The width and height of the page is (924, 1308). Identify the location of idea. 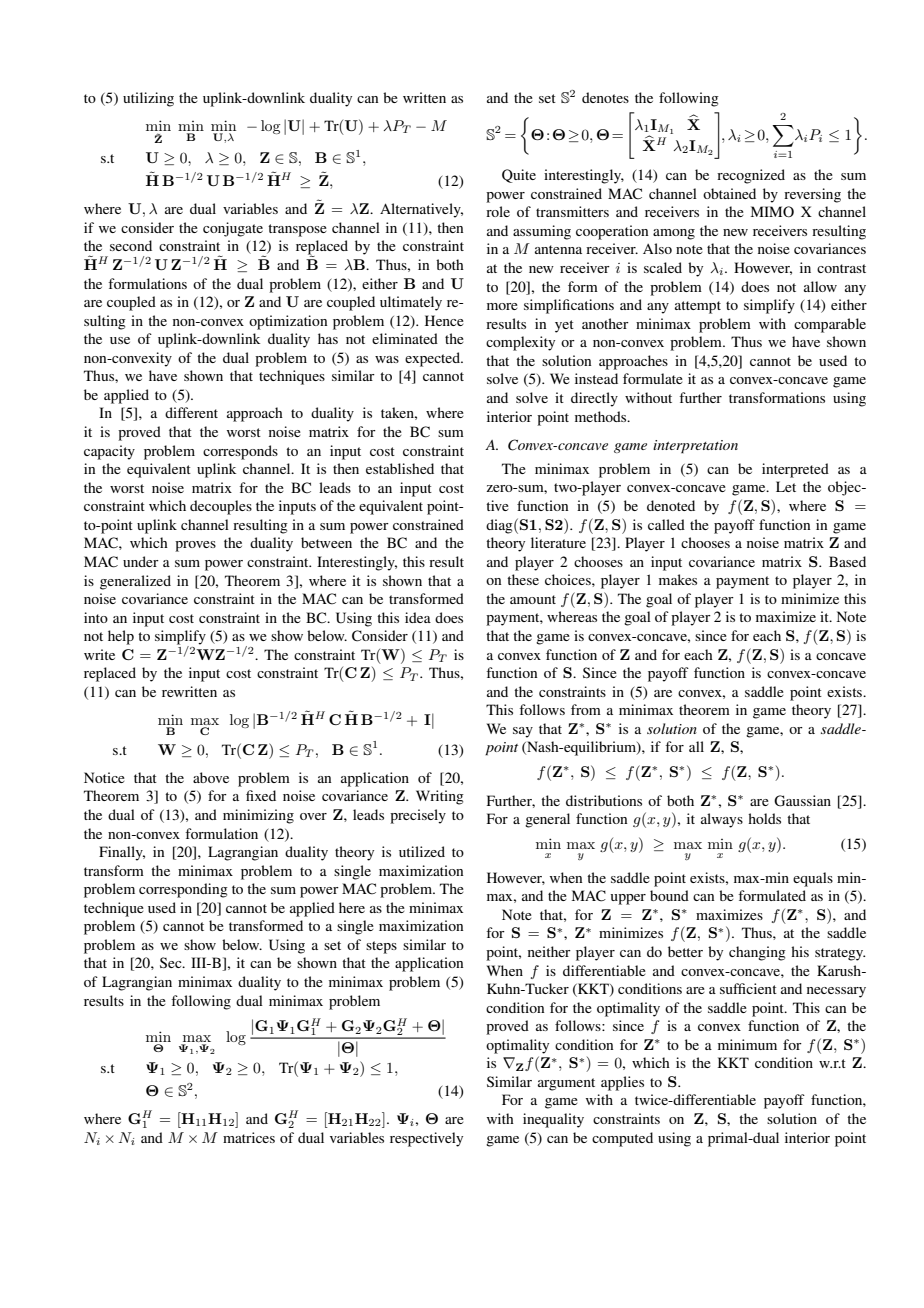
(418, 617).
